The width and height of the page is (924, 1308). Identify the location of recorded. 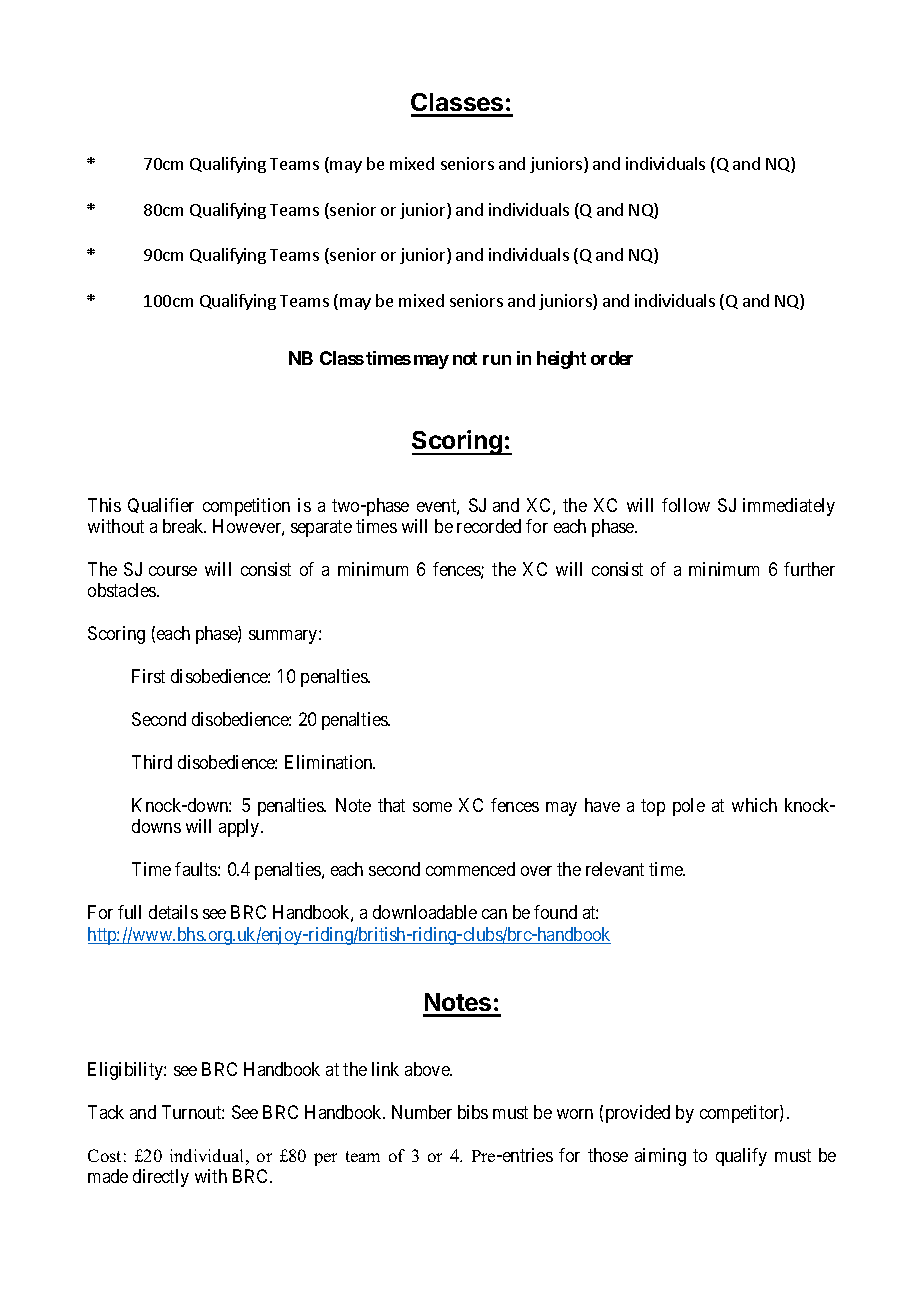
(489, 526).
